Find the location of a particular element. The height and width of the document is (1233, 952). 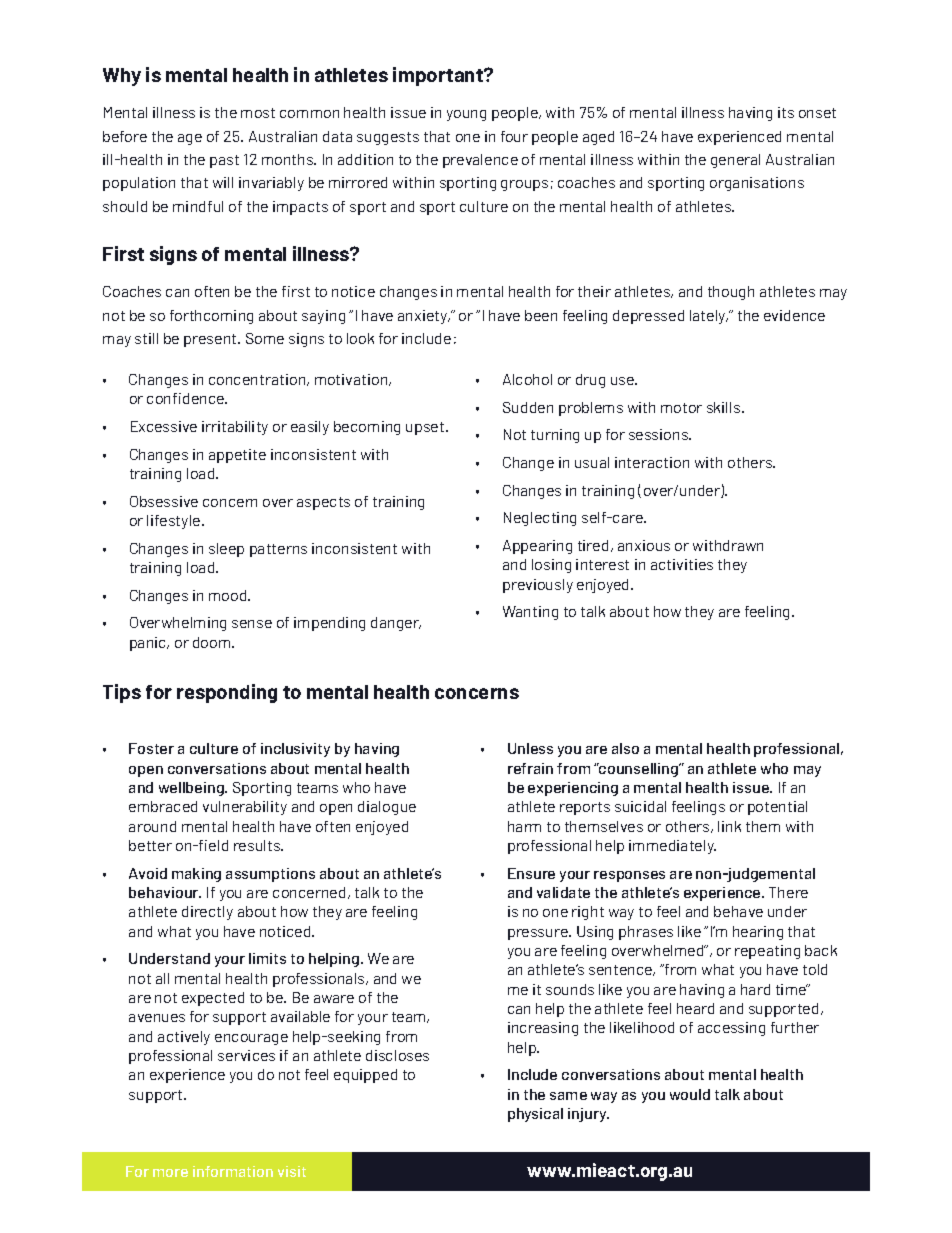

harm is located at coordinates (524, 826).
